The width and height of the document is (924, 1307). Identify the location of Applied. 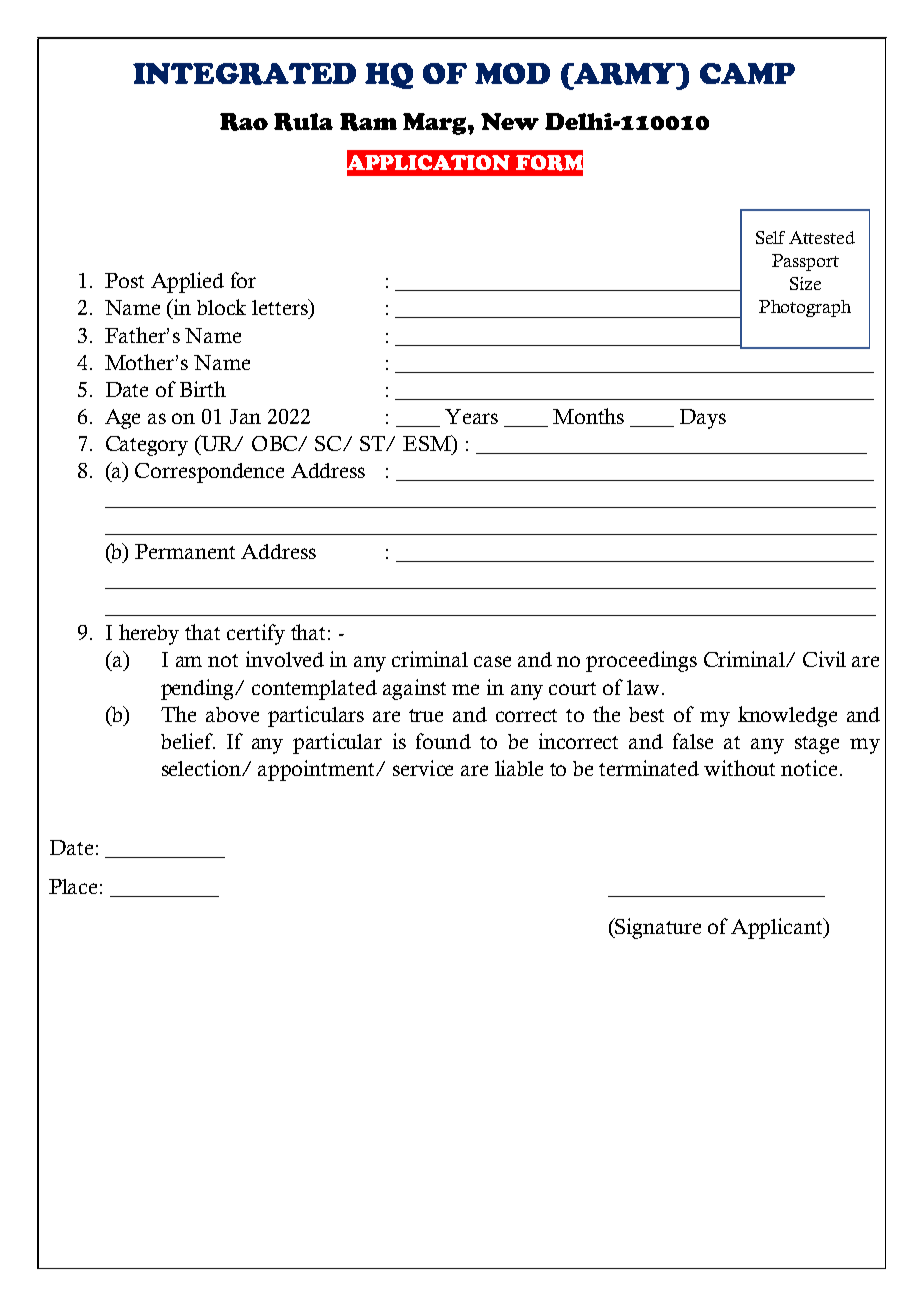
(187, 282).
